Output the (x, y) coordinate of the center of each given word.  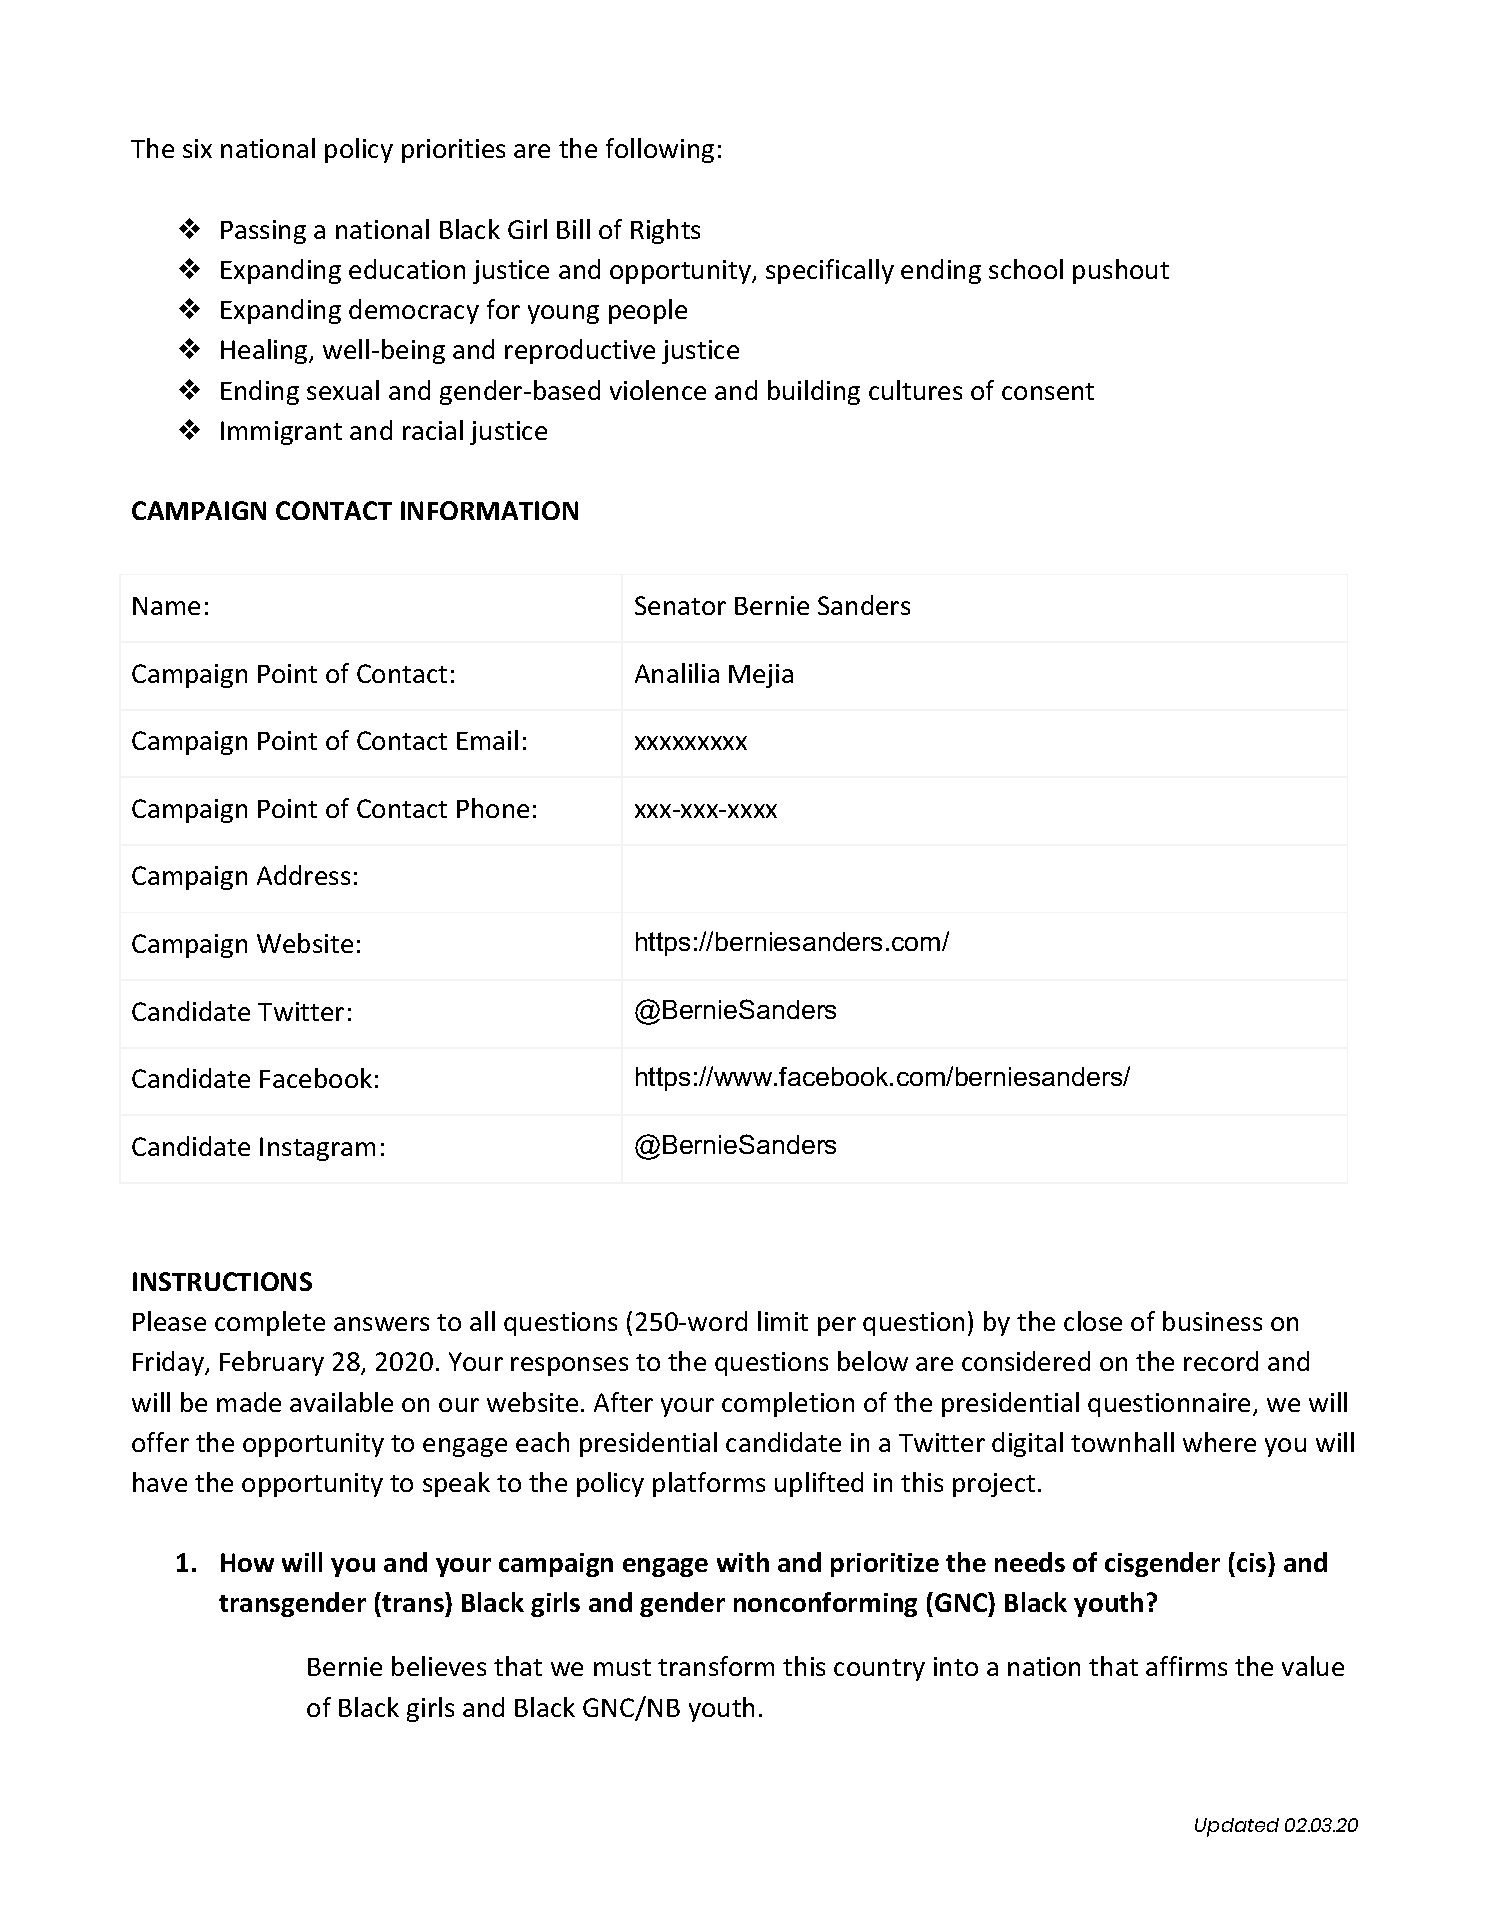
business (1212, 1321)
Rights (665, 231)
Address (303, 875)
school (1026, 269)
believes (439, 1666)
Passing (263, 232)
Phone (493, 808)
